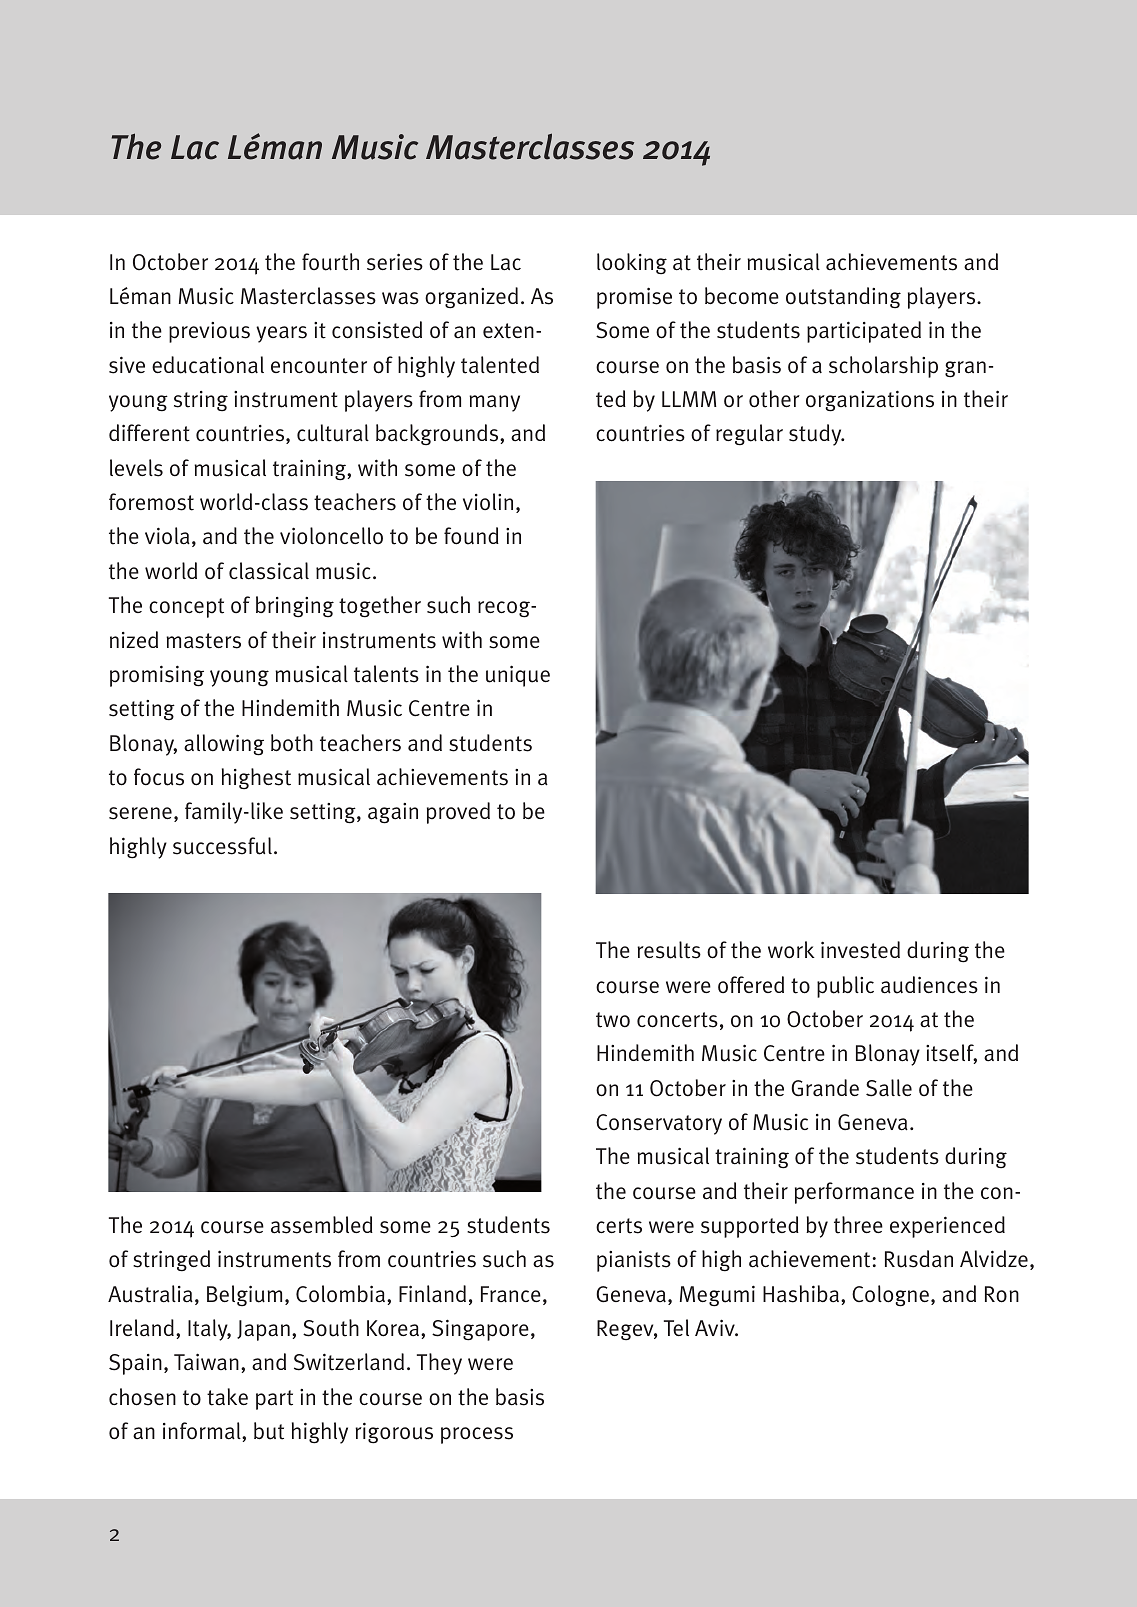 The width and height of the screenshot is (1137, 1607). Describe the element at coordinates (816, 435) in the screenshot. I see `study` at that location.
